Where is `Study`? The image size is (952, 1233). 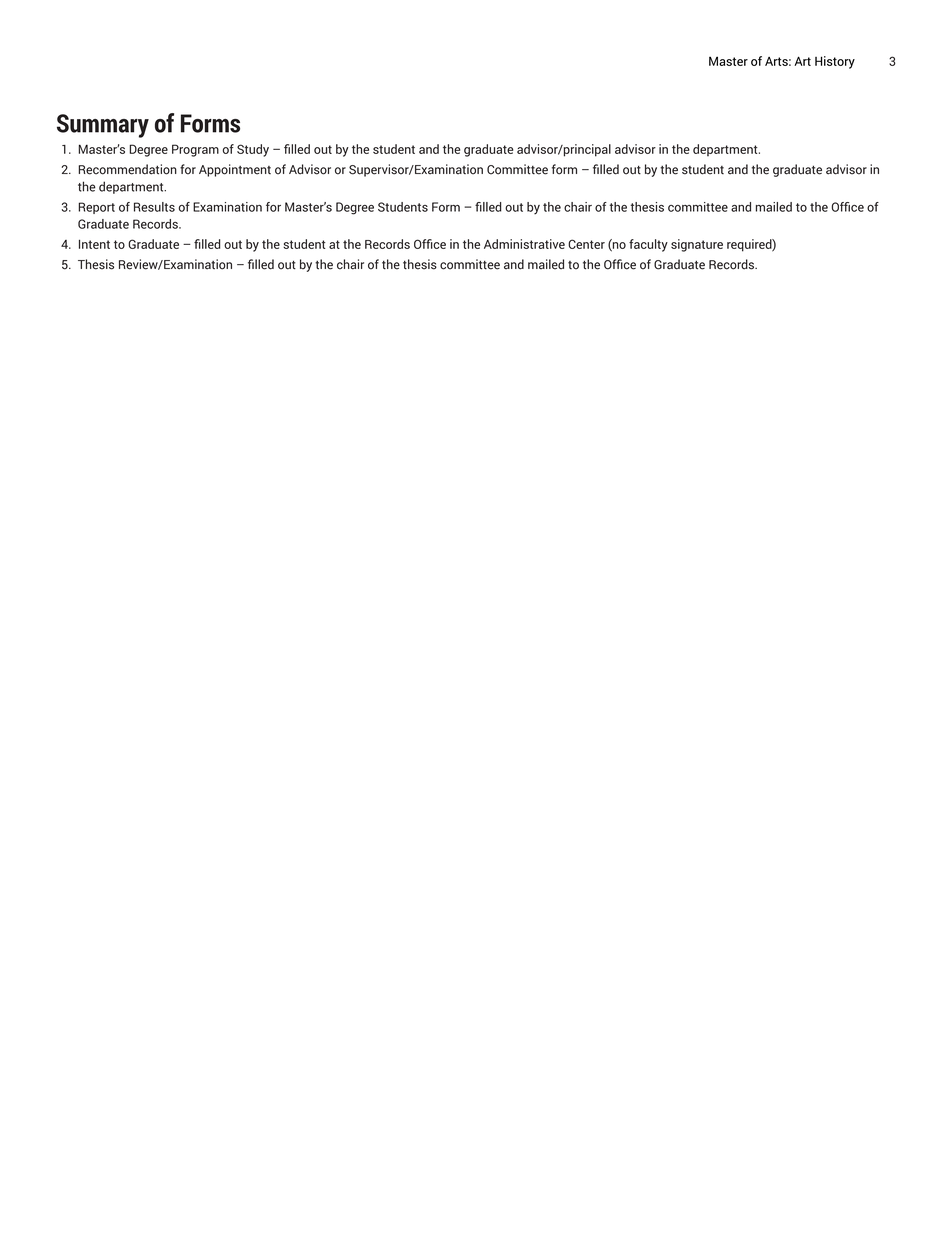
Study is located at coordinates (253, 150).
